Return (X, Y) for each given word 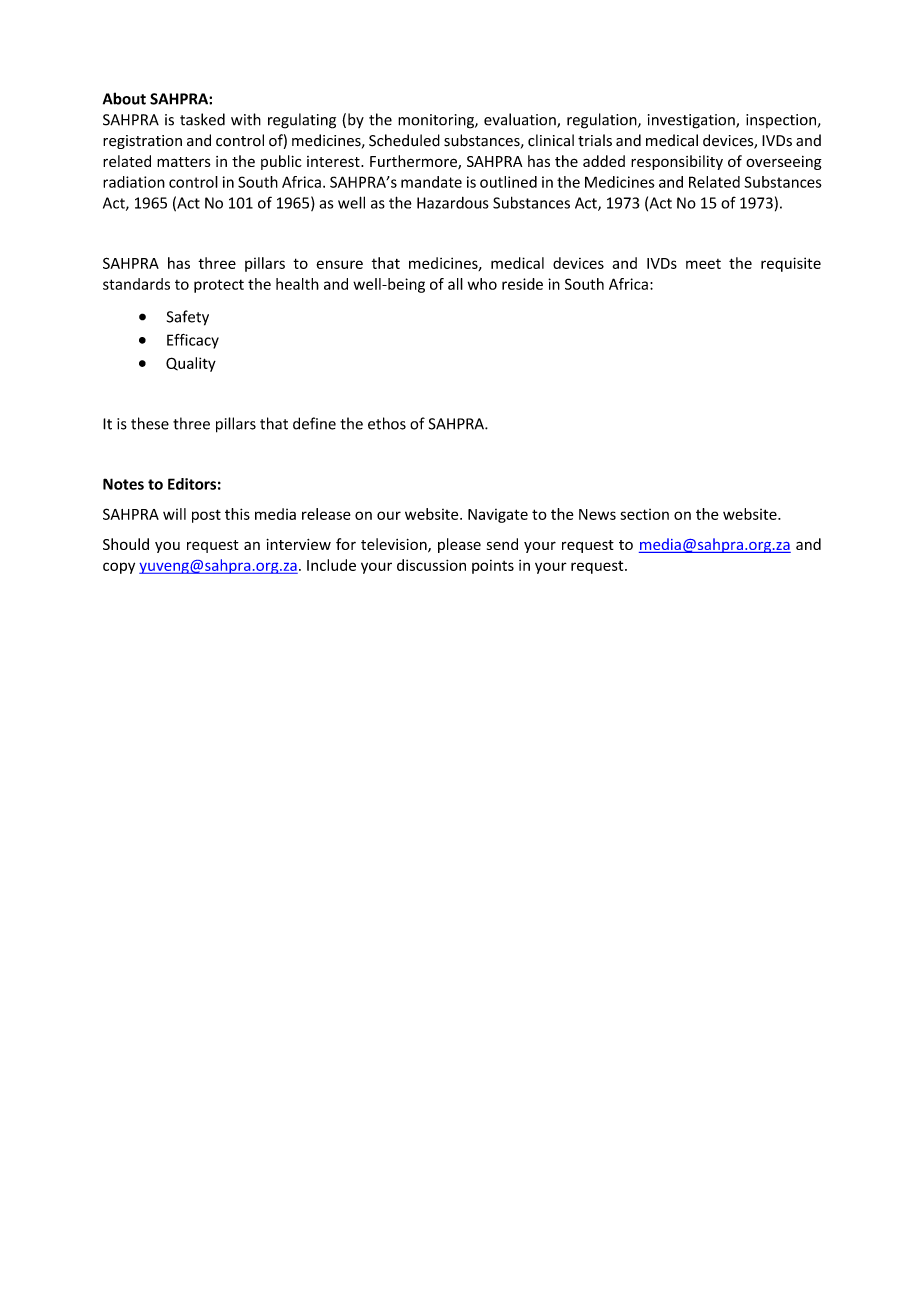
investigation (692, 121)
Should (126, 544)
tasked (202, 119)
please (459, 545)
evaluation (521, 120)
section (644, 514)
